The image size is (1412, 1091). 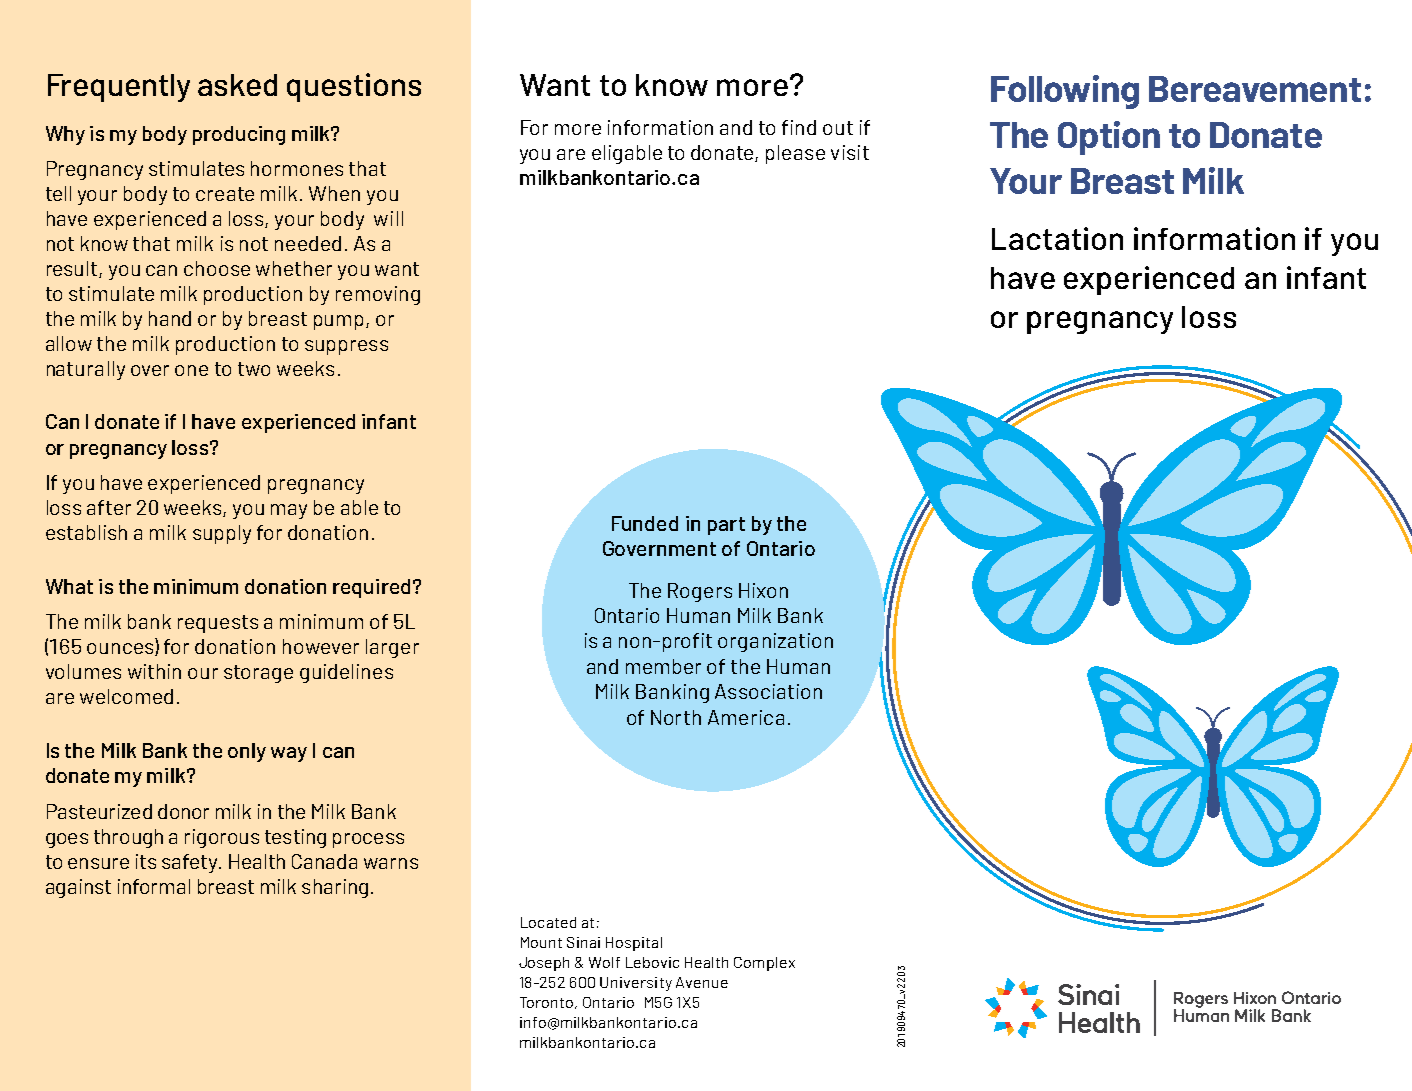 What do you see at coordinates (799, 127) in the page?
I see `find` at bounding box center [799, 127].
